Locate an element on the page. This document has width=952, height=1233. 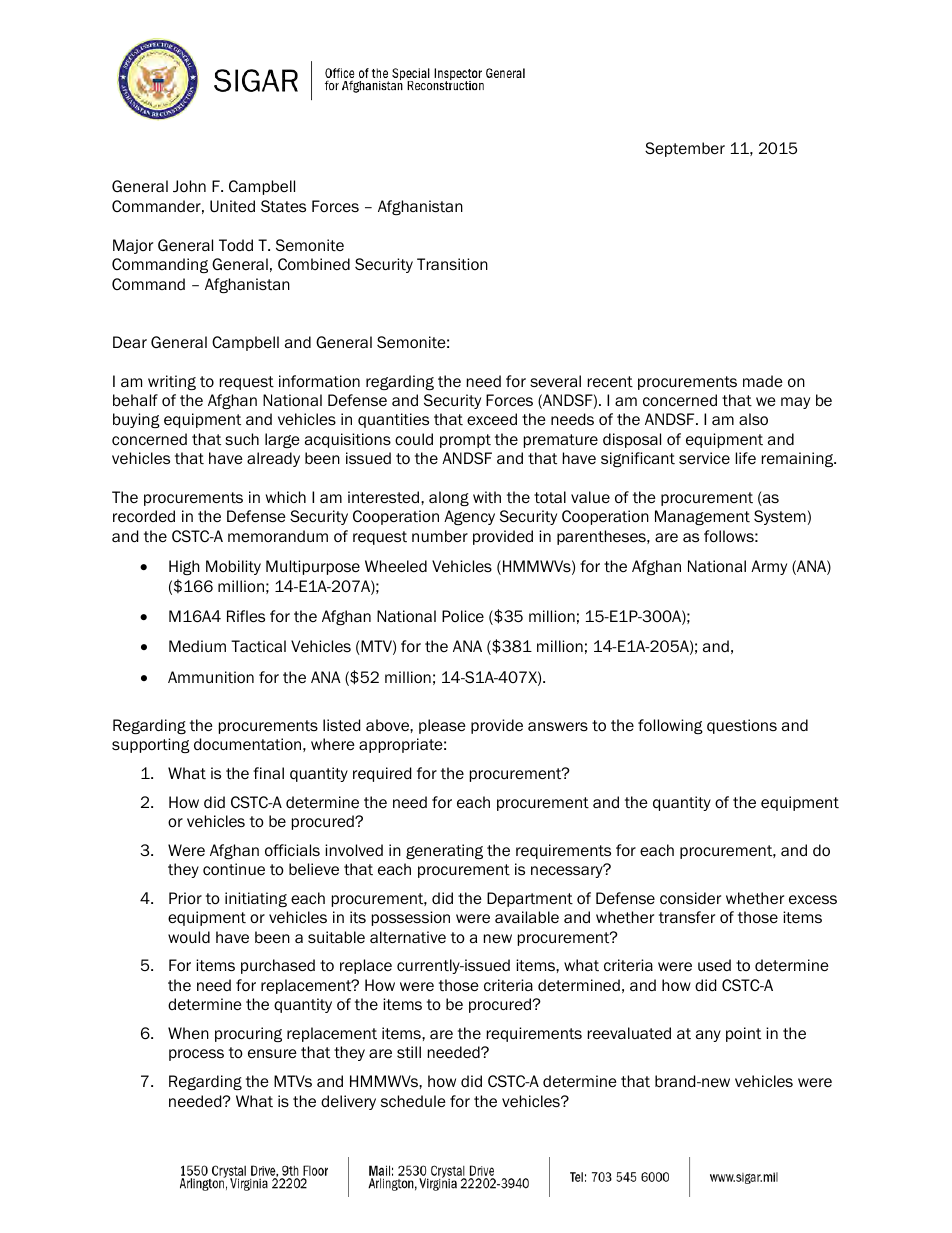
writing is located at coordinates (172, 382).
